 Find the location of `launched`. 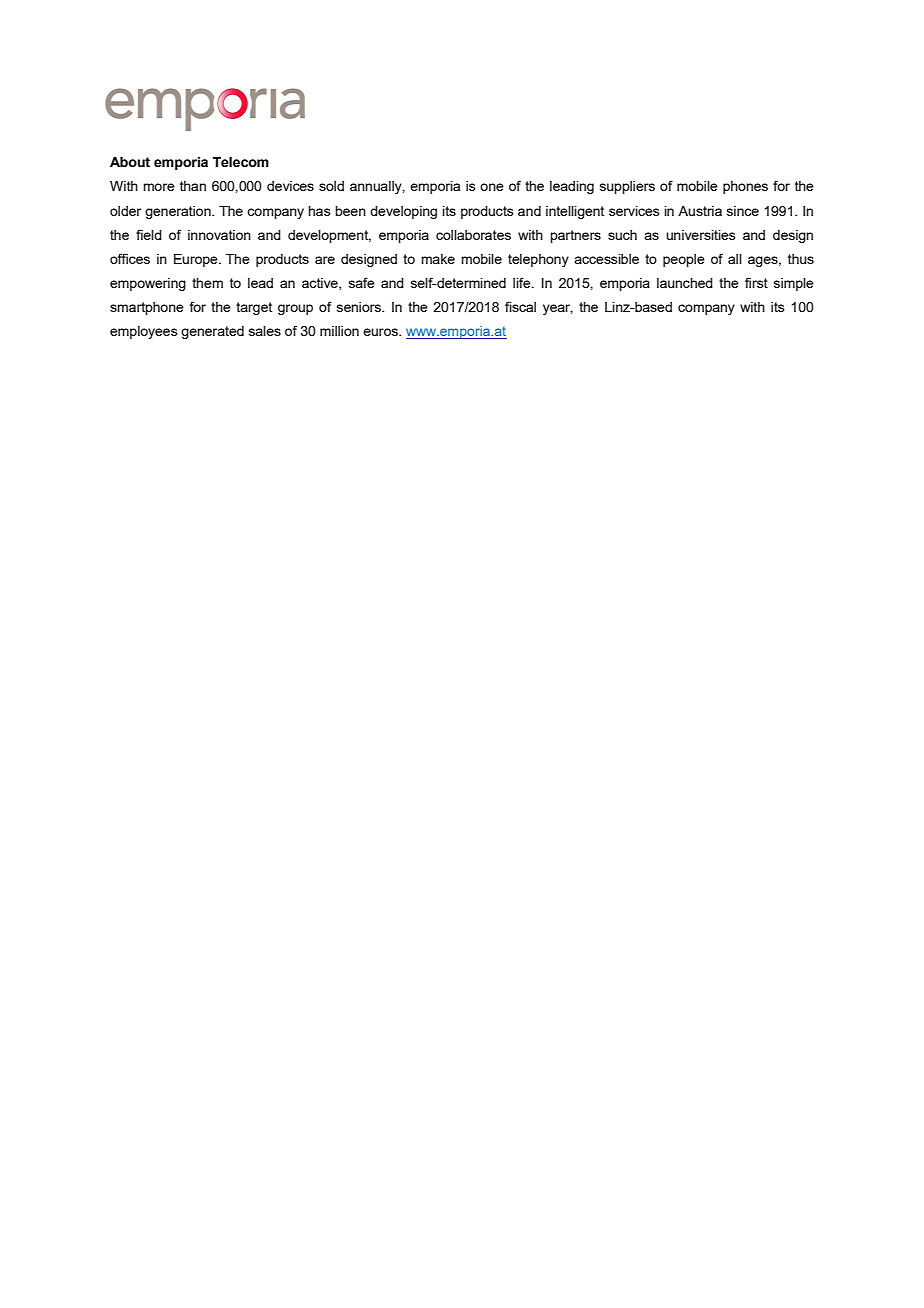

launched is located at coordinates (685, 283).
